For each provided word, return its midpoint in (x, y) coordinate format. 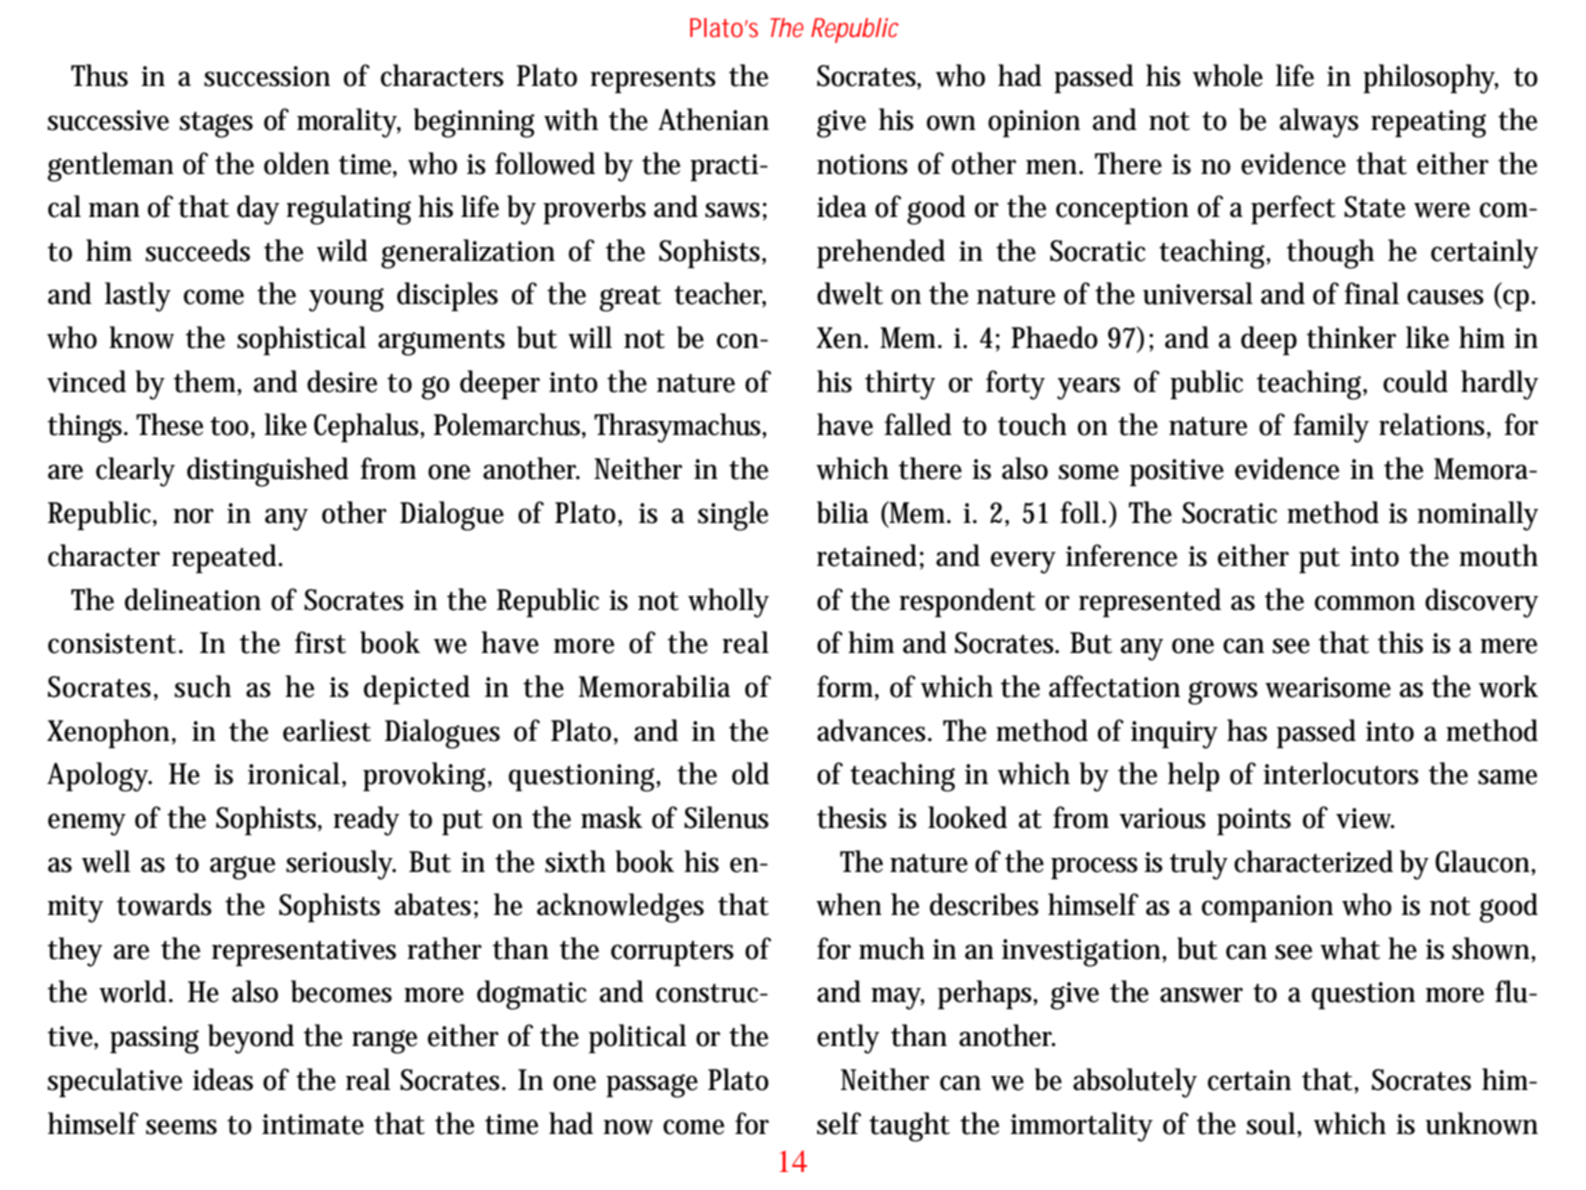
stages (216, 125)
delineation (193, 599)
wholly (728, 603)
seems (181, 1127)
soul (1273, 1123)
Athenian (713, 119)
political (637, 1038)
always (1319, 123)
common (1365, 603)
